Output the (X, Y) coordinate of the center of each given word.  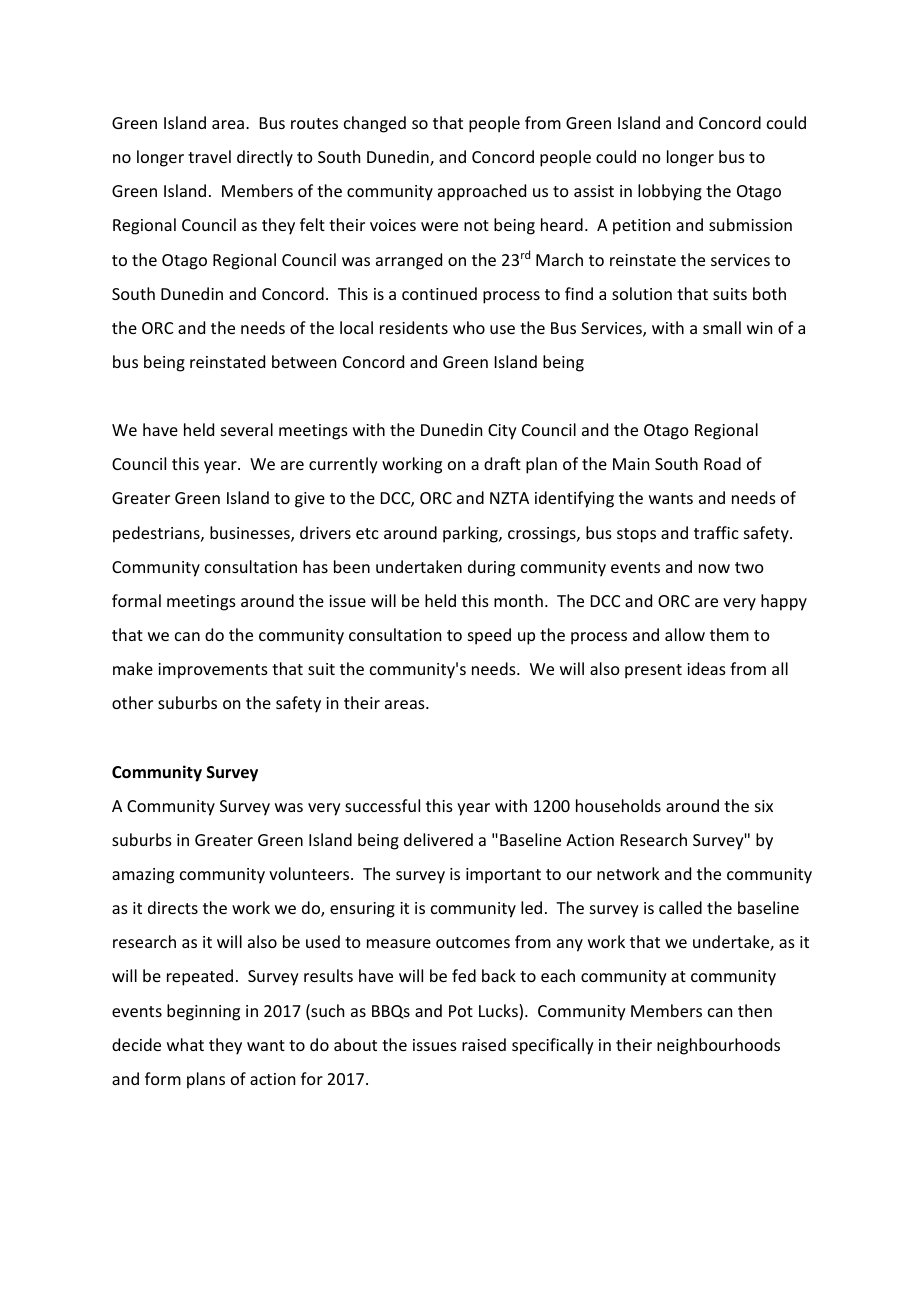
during (491, 568)
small (722, 327)
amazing (143, 876)
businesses (251, 534)
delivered (438, 839)
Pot (461, 1011)
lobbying (670, 192)
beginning (203, 1012)
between (304, 361)
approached (482, 192)
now (714, 568)
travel (209, 156)
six (764, 806)
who (469, 327)
